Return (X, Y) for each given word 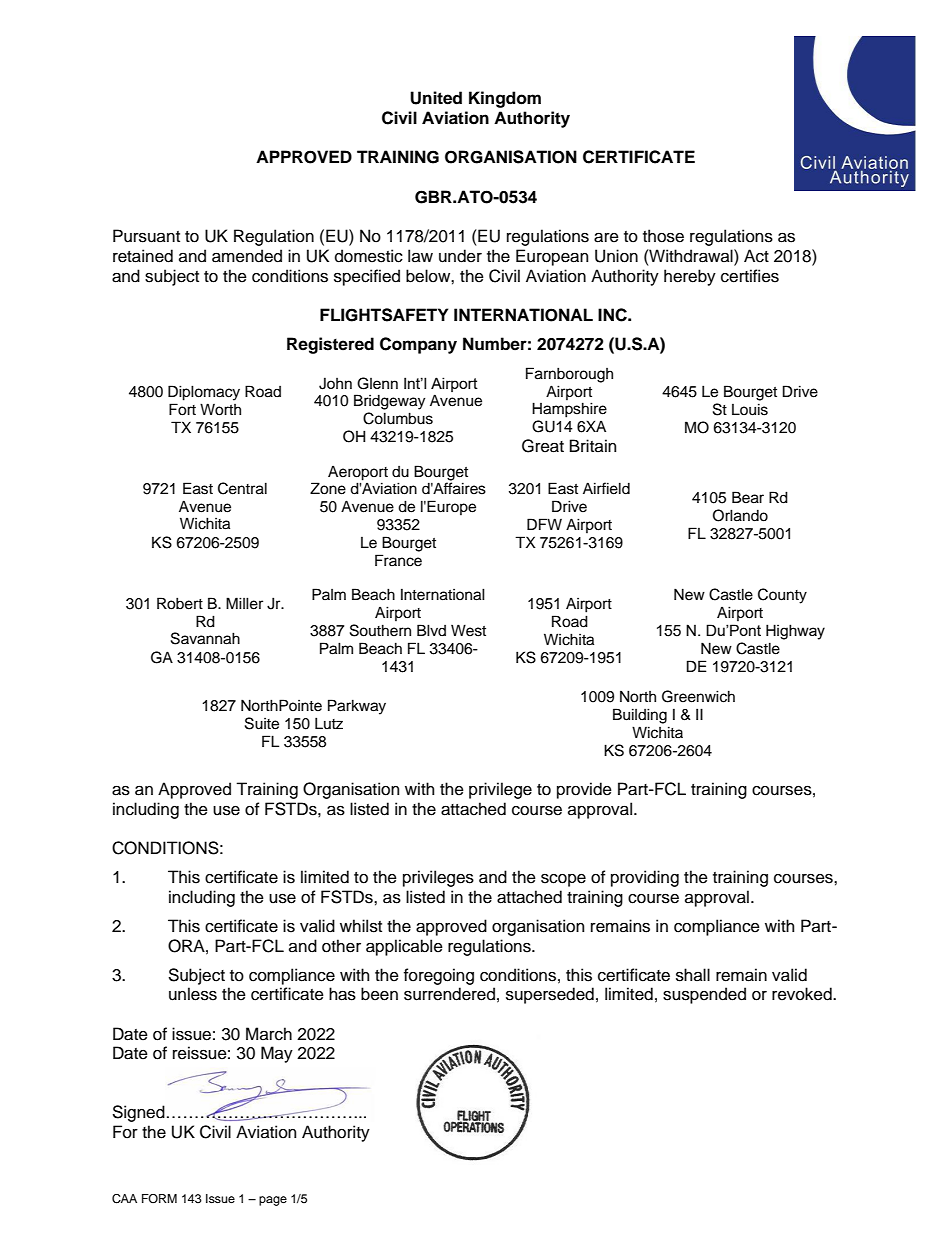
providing (645, 878)
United (436, 98)
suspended (704, 995)
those (663, 236)
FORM (159, 1198)
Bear (748, 497)
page (273, 1201)
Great (543, 446)
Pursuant (146, 236)
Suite (262, 723)
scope (563, 880)
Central (242, 488)
